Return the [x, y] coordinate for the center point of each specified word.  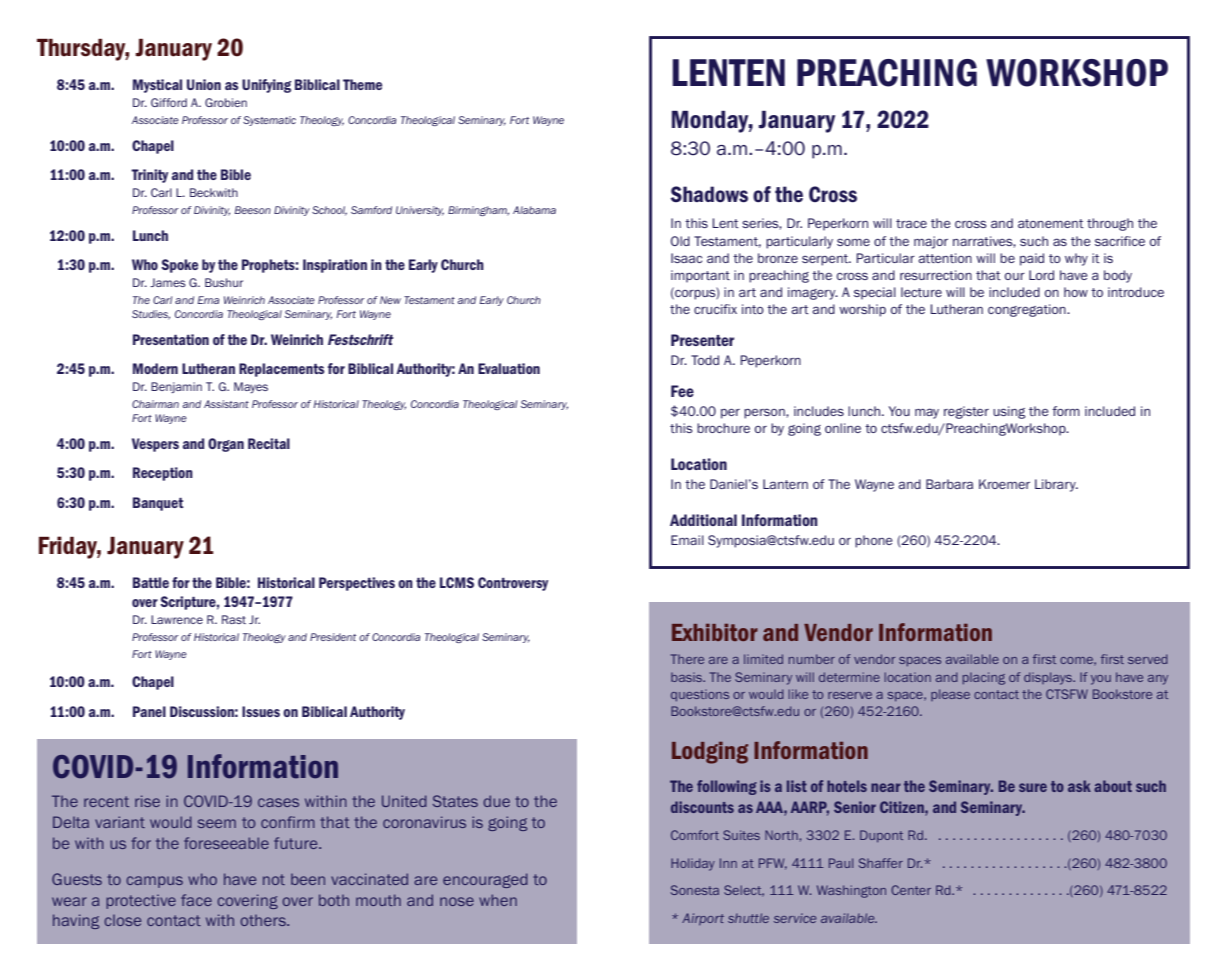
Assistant [226, 404]
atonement [1051, 223]
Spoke [179, 266]
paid [1032, 259]
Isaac [686, 258]
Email [687, 540]
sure [1033, 787]
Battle [151, 582]
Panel [149, 711]
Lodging [710, 753]
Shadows [709, 194]
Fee [682, 391]
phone [874, 541]
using [1009, 412]
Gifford [169, 102]
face [196, 900]
